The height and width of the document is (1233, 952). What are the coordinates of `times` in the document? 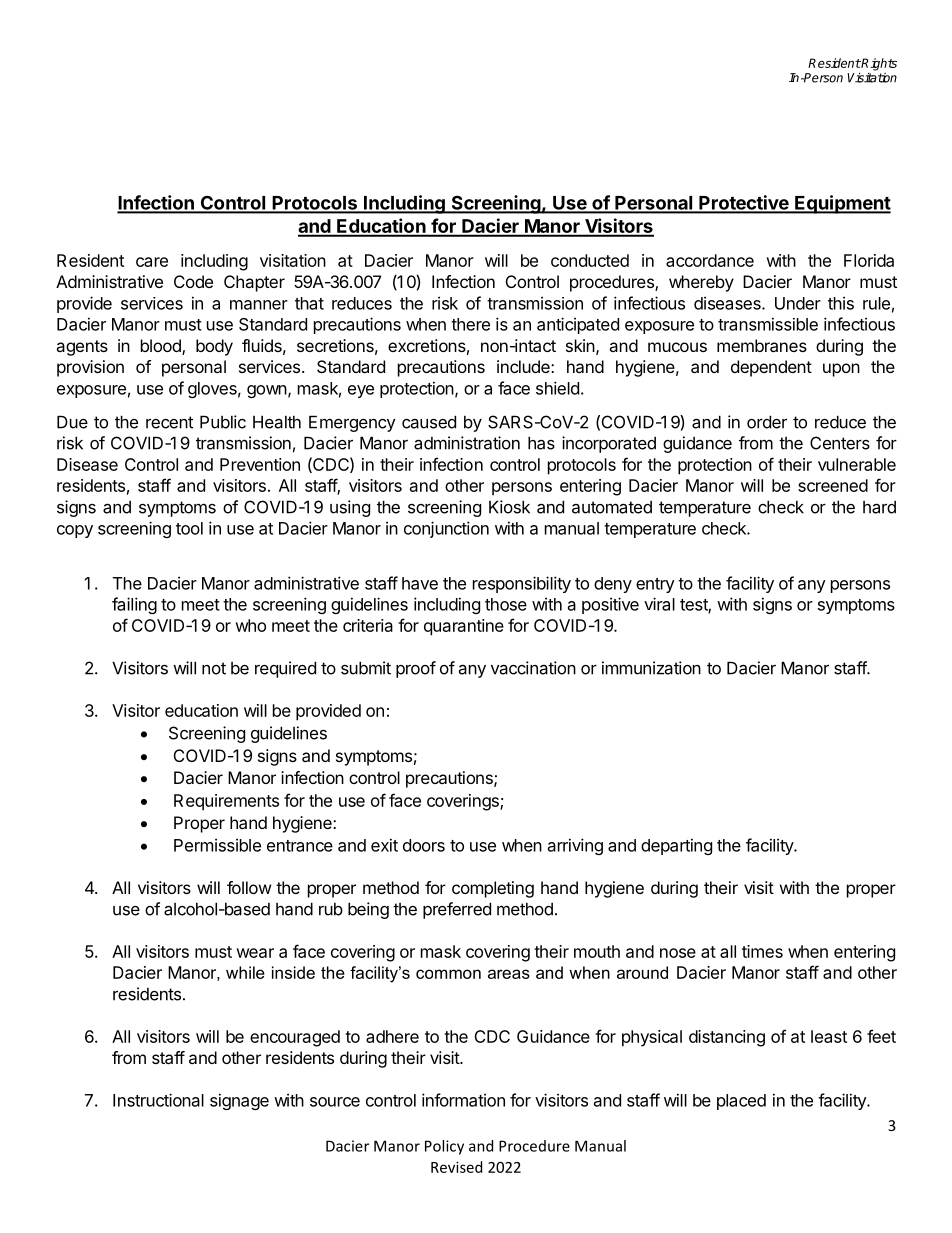 It's located at (762, 951).
